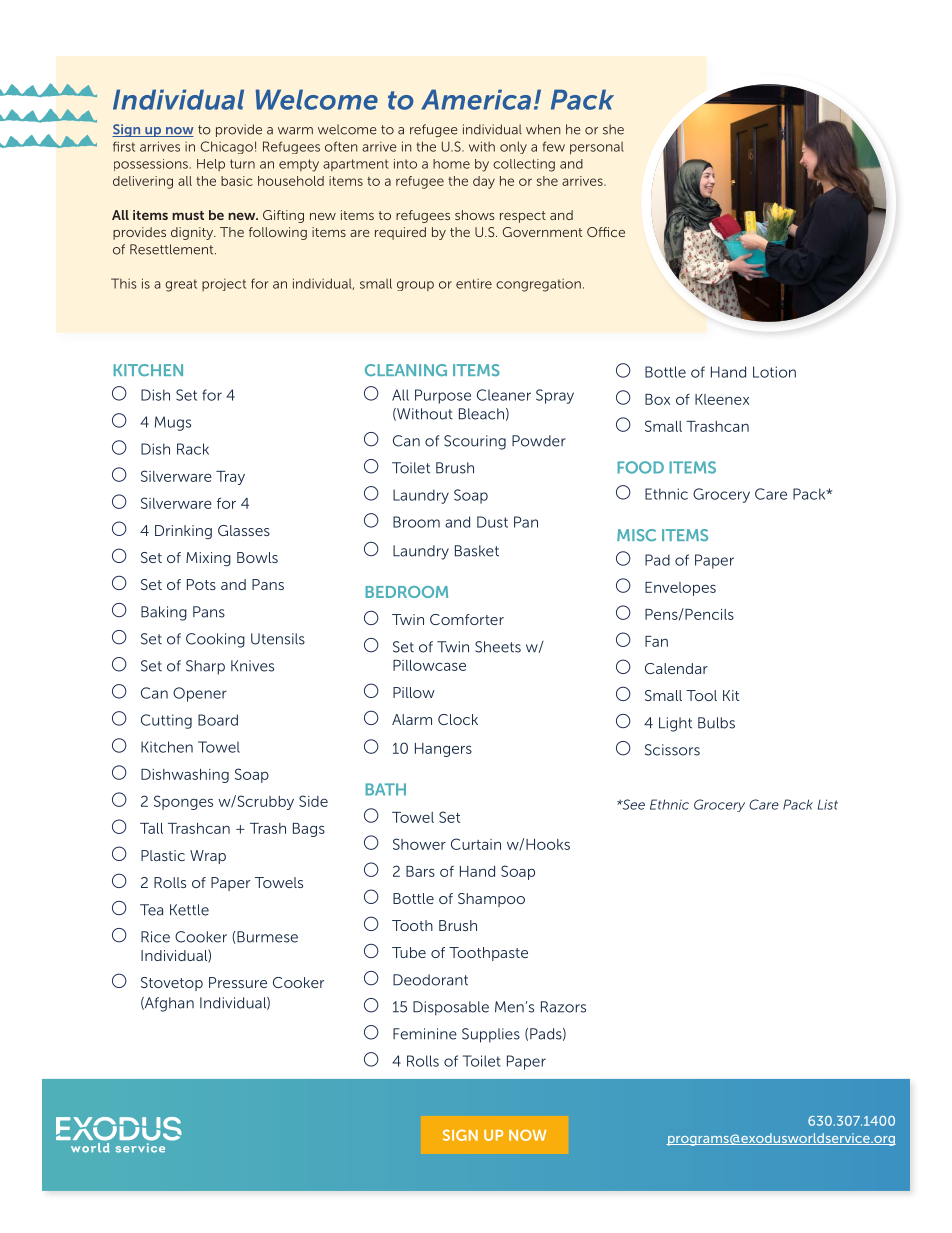 Image resolution: width=952 pixels, height=1233 pixels. Describe the element at coordinates (597, 148) in the image. I see `personal` at that location.
